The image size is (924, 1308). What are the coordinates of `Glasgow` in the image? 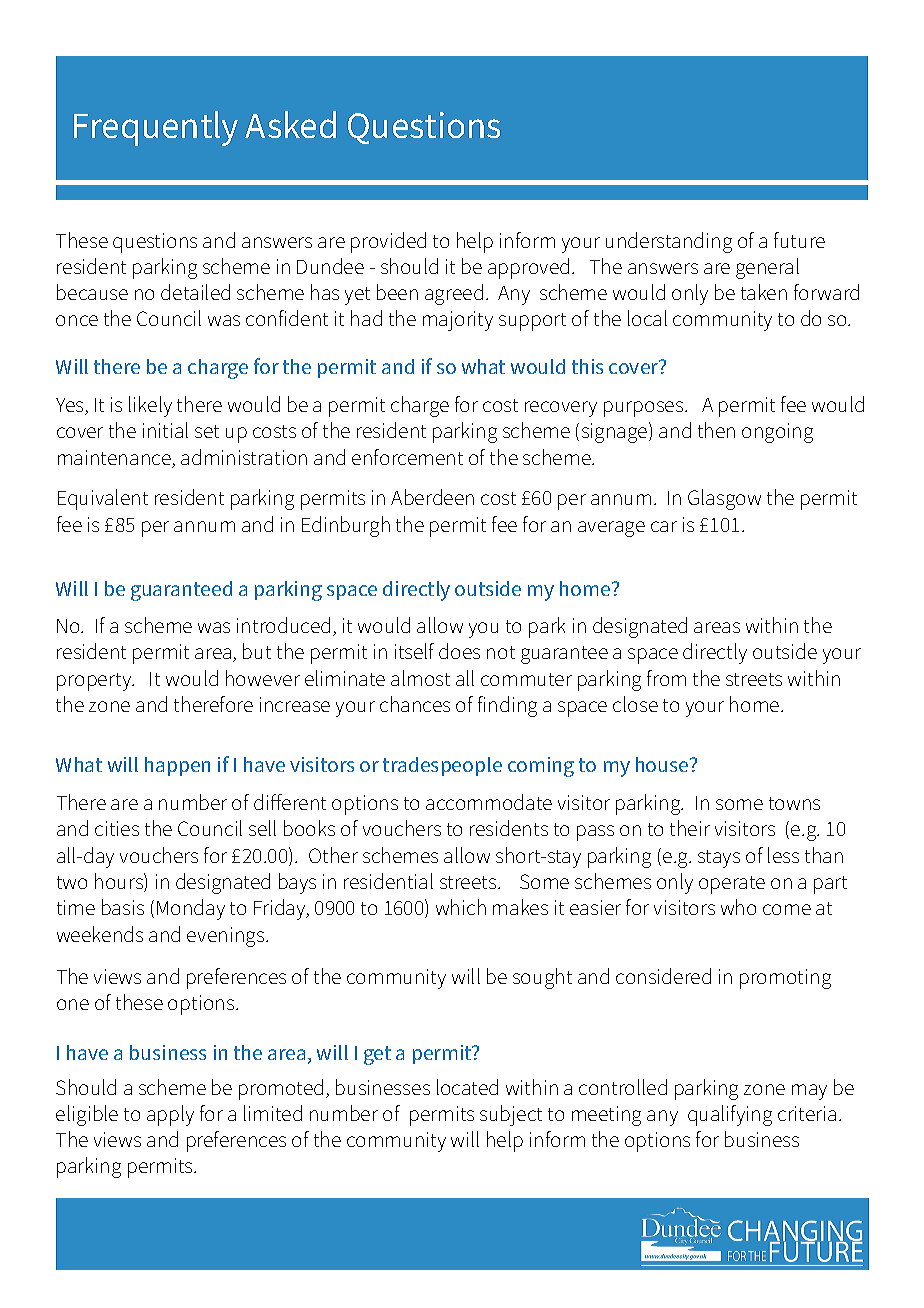 It's located at (724, 499).
